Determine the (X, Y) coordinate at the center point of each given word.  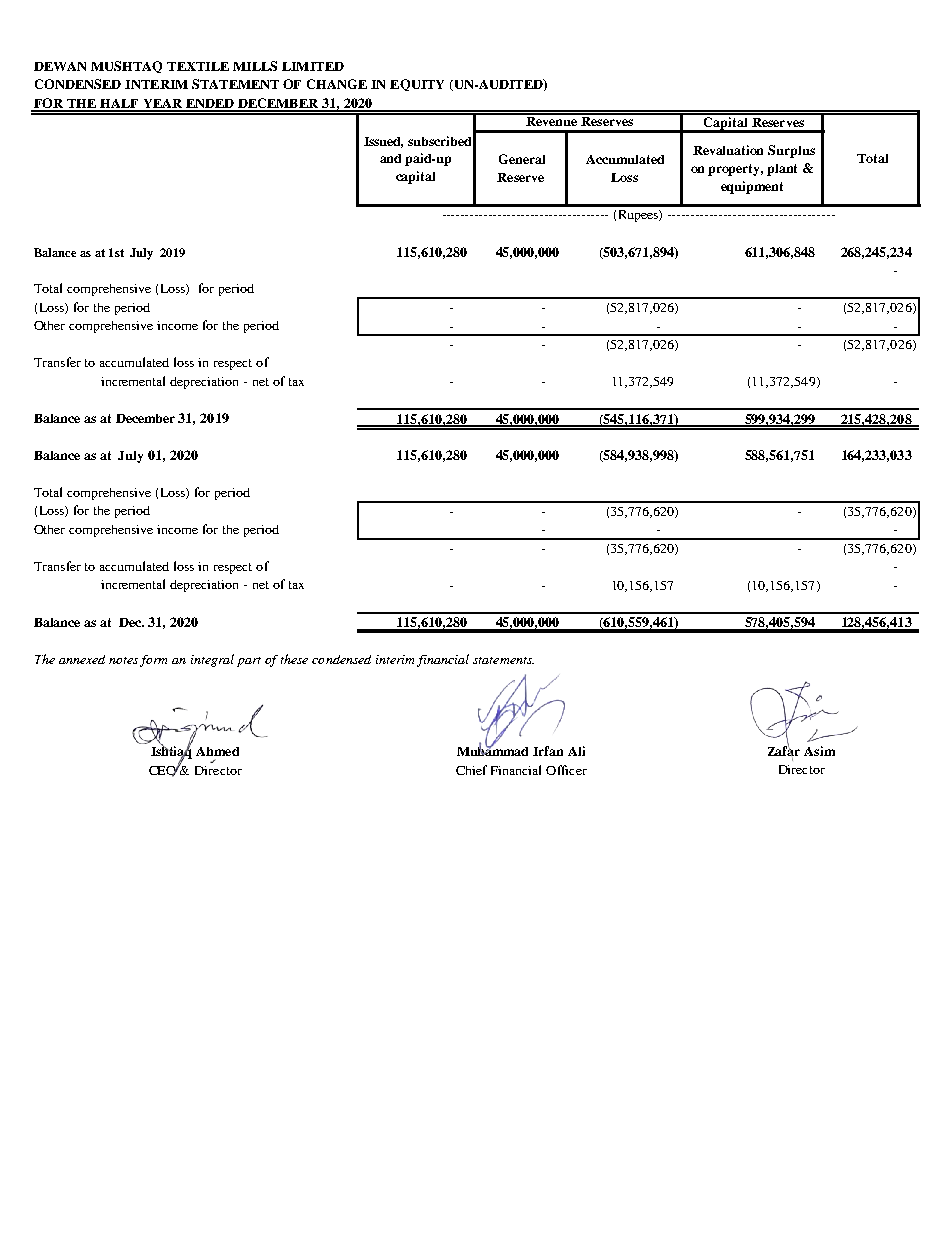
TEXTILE (198, 66)
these (294, 659)
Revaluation (728, 150)
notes (123, 660)
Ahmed (217, 751)
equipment (752, 187)
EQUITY (417, 85)
